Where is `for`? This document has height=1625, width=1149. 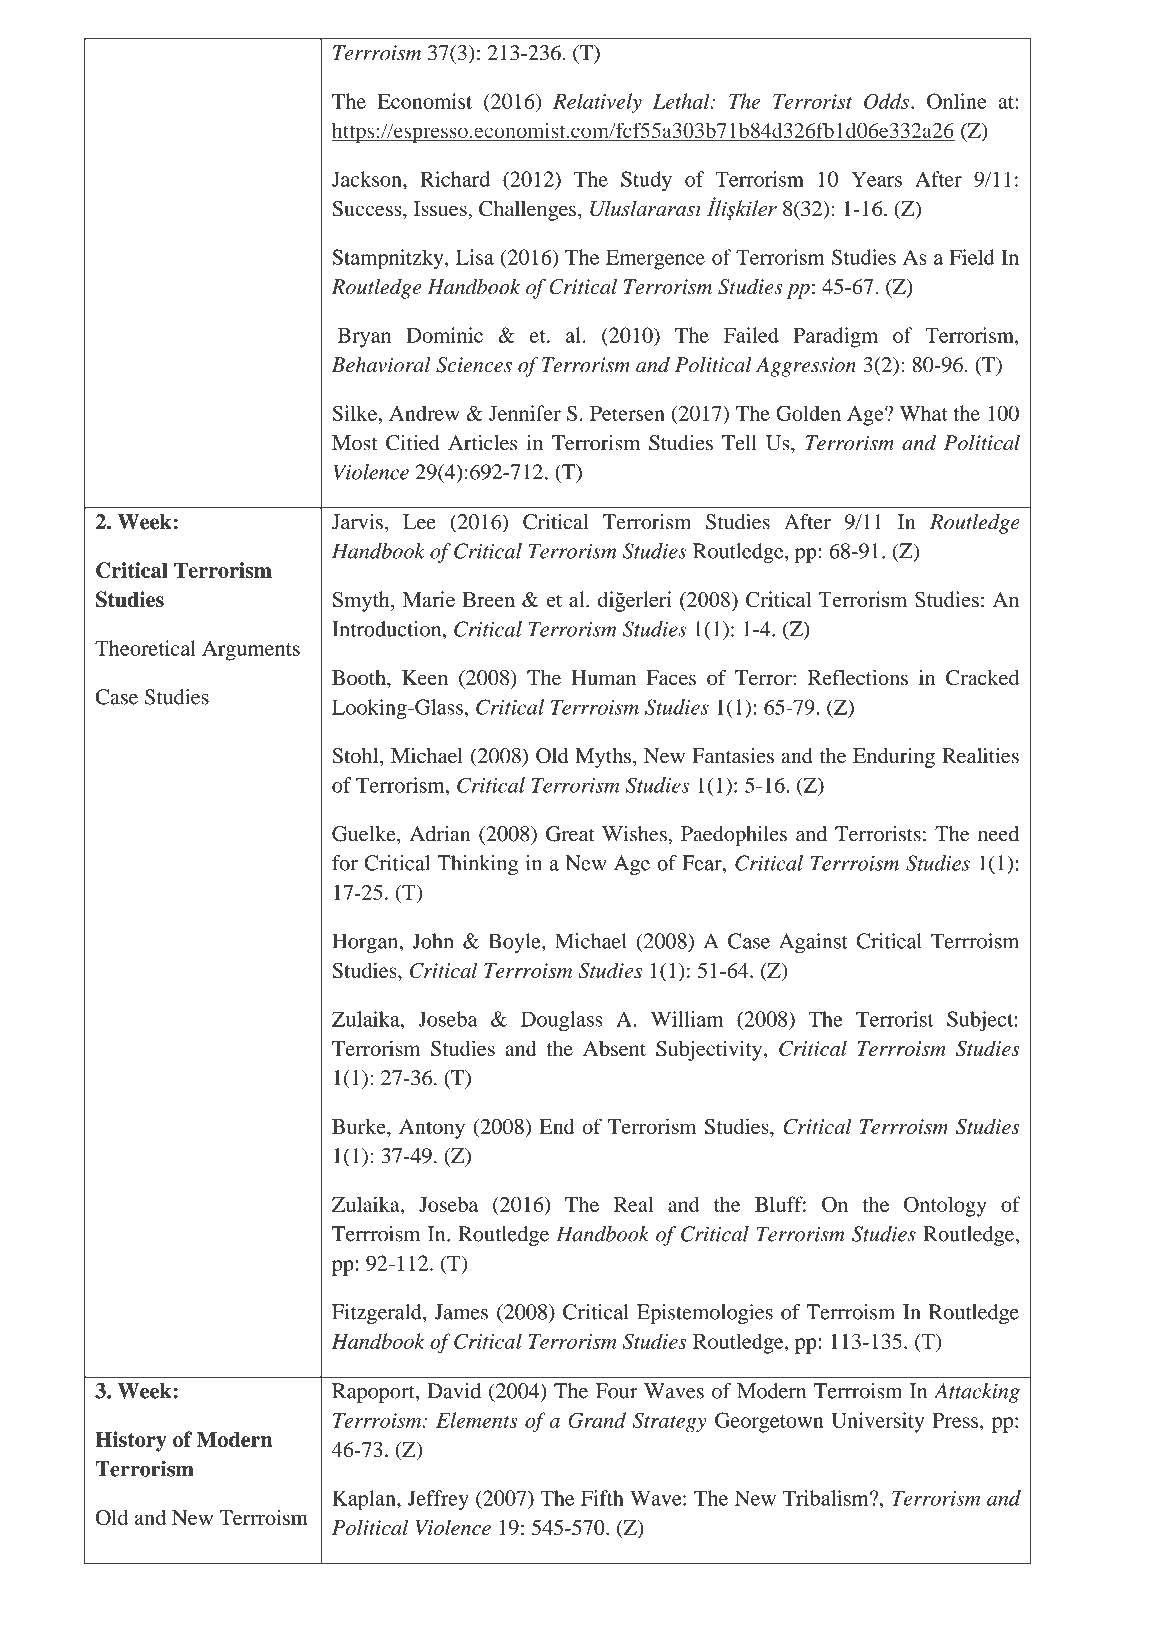
for is located at coordinates (345, 863).
